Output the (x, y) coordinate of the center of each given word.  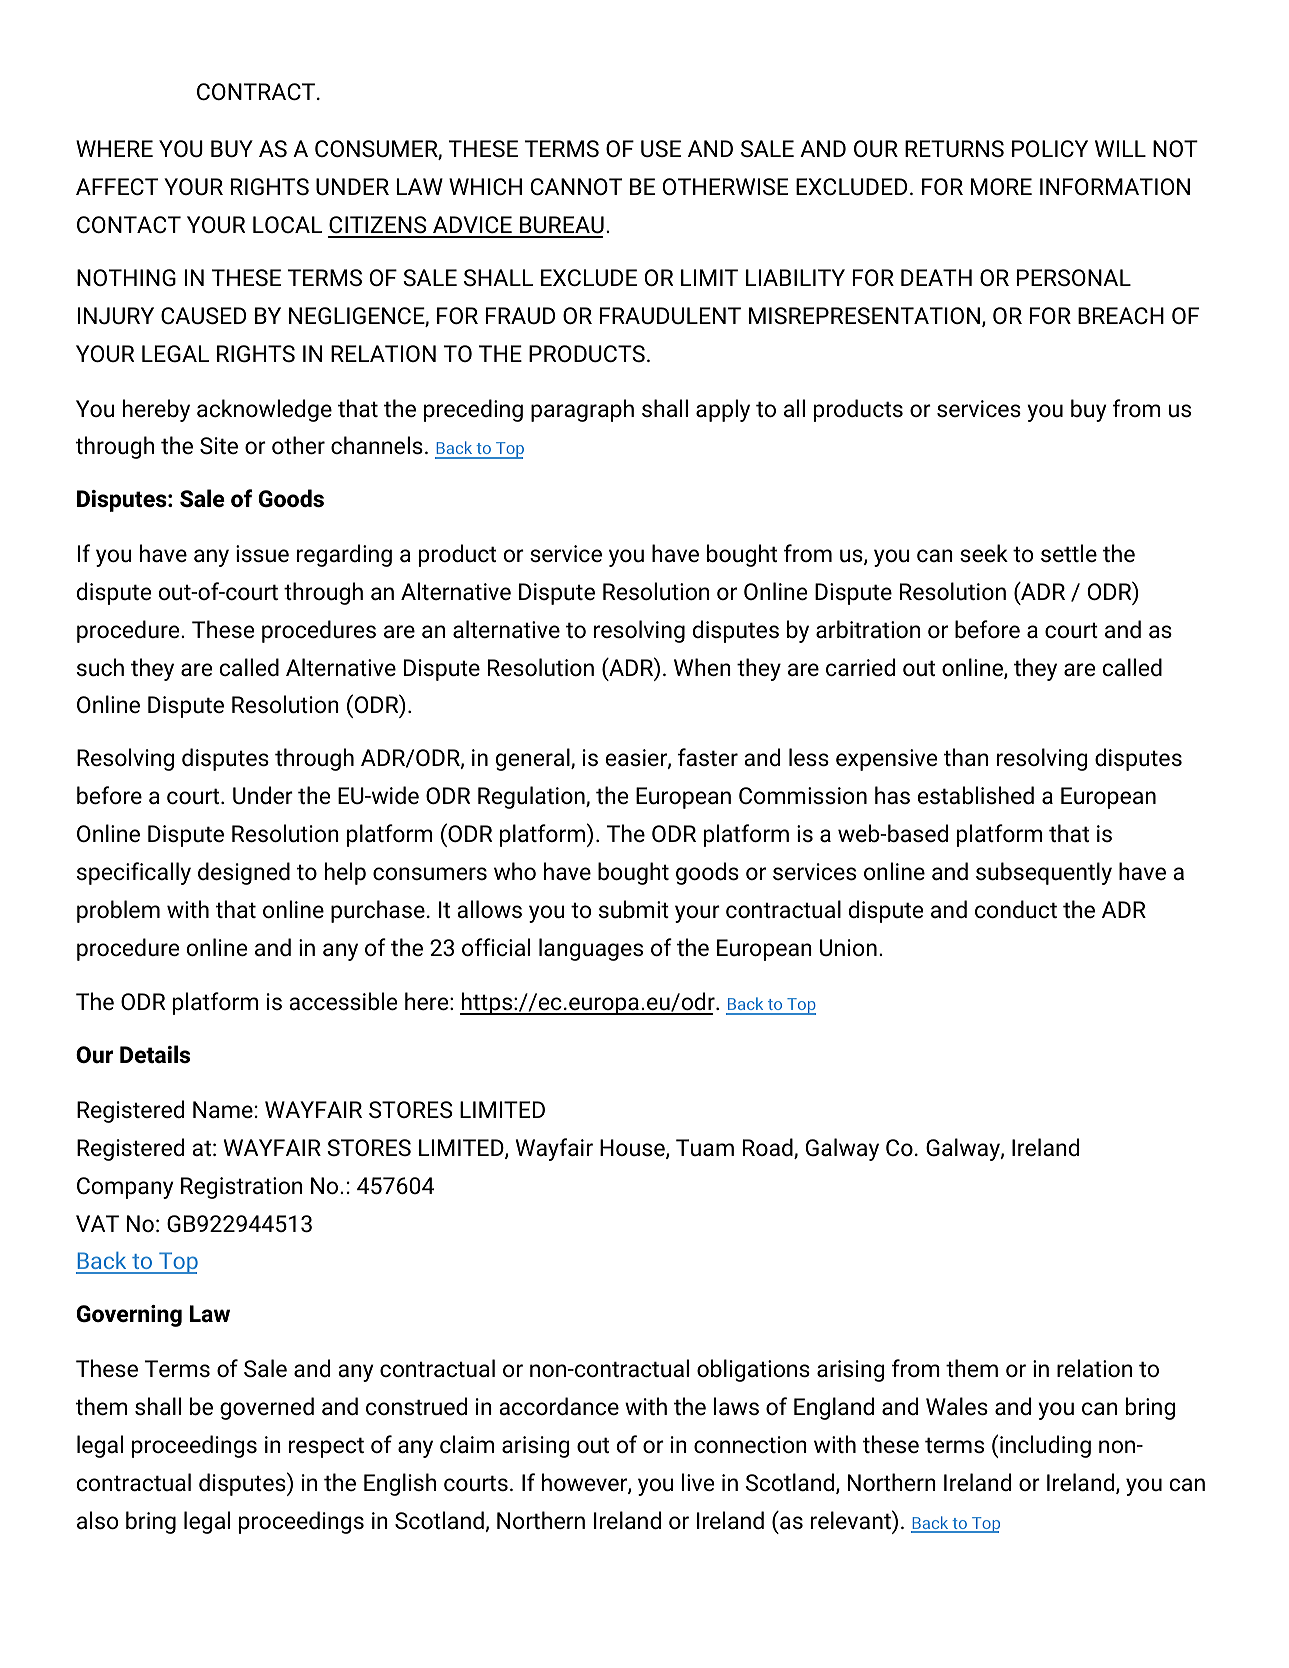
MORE (1001, 186)
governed (267, 1408)
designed (244, 873)
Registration (241, 1188)
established (976, 795)
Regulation (532, 797)
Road (769, 1148)
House (633, 1149)
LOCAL (287, 224)
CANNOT (576, 186)
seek (984, 553)
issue (262, 554)
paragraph (582, 410)
